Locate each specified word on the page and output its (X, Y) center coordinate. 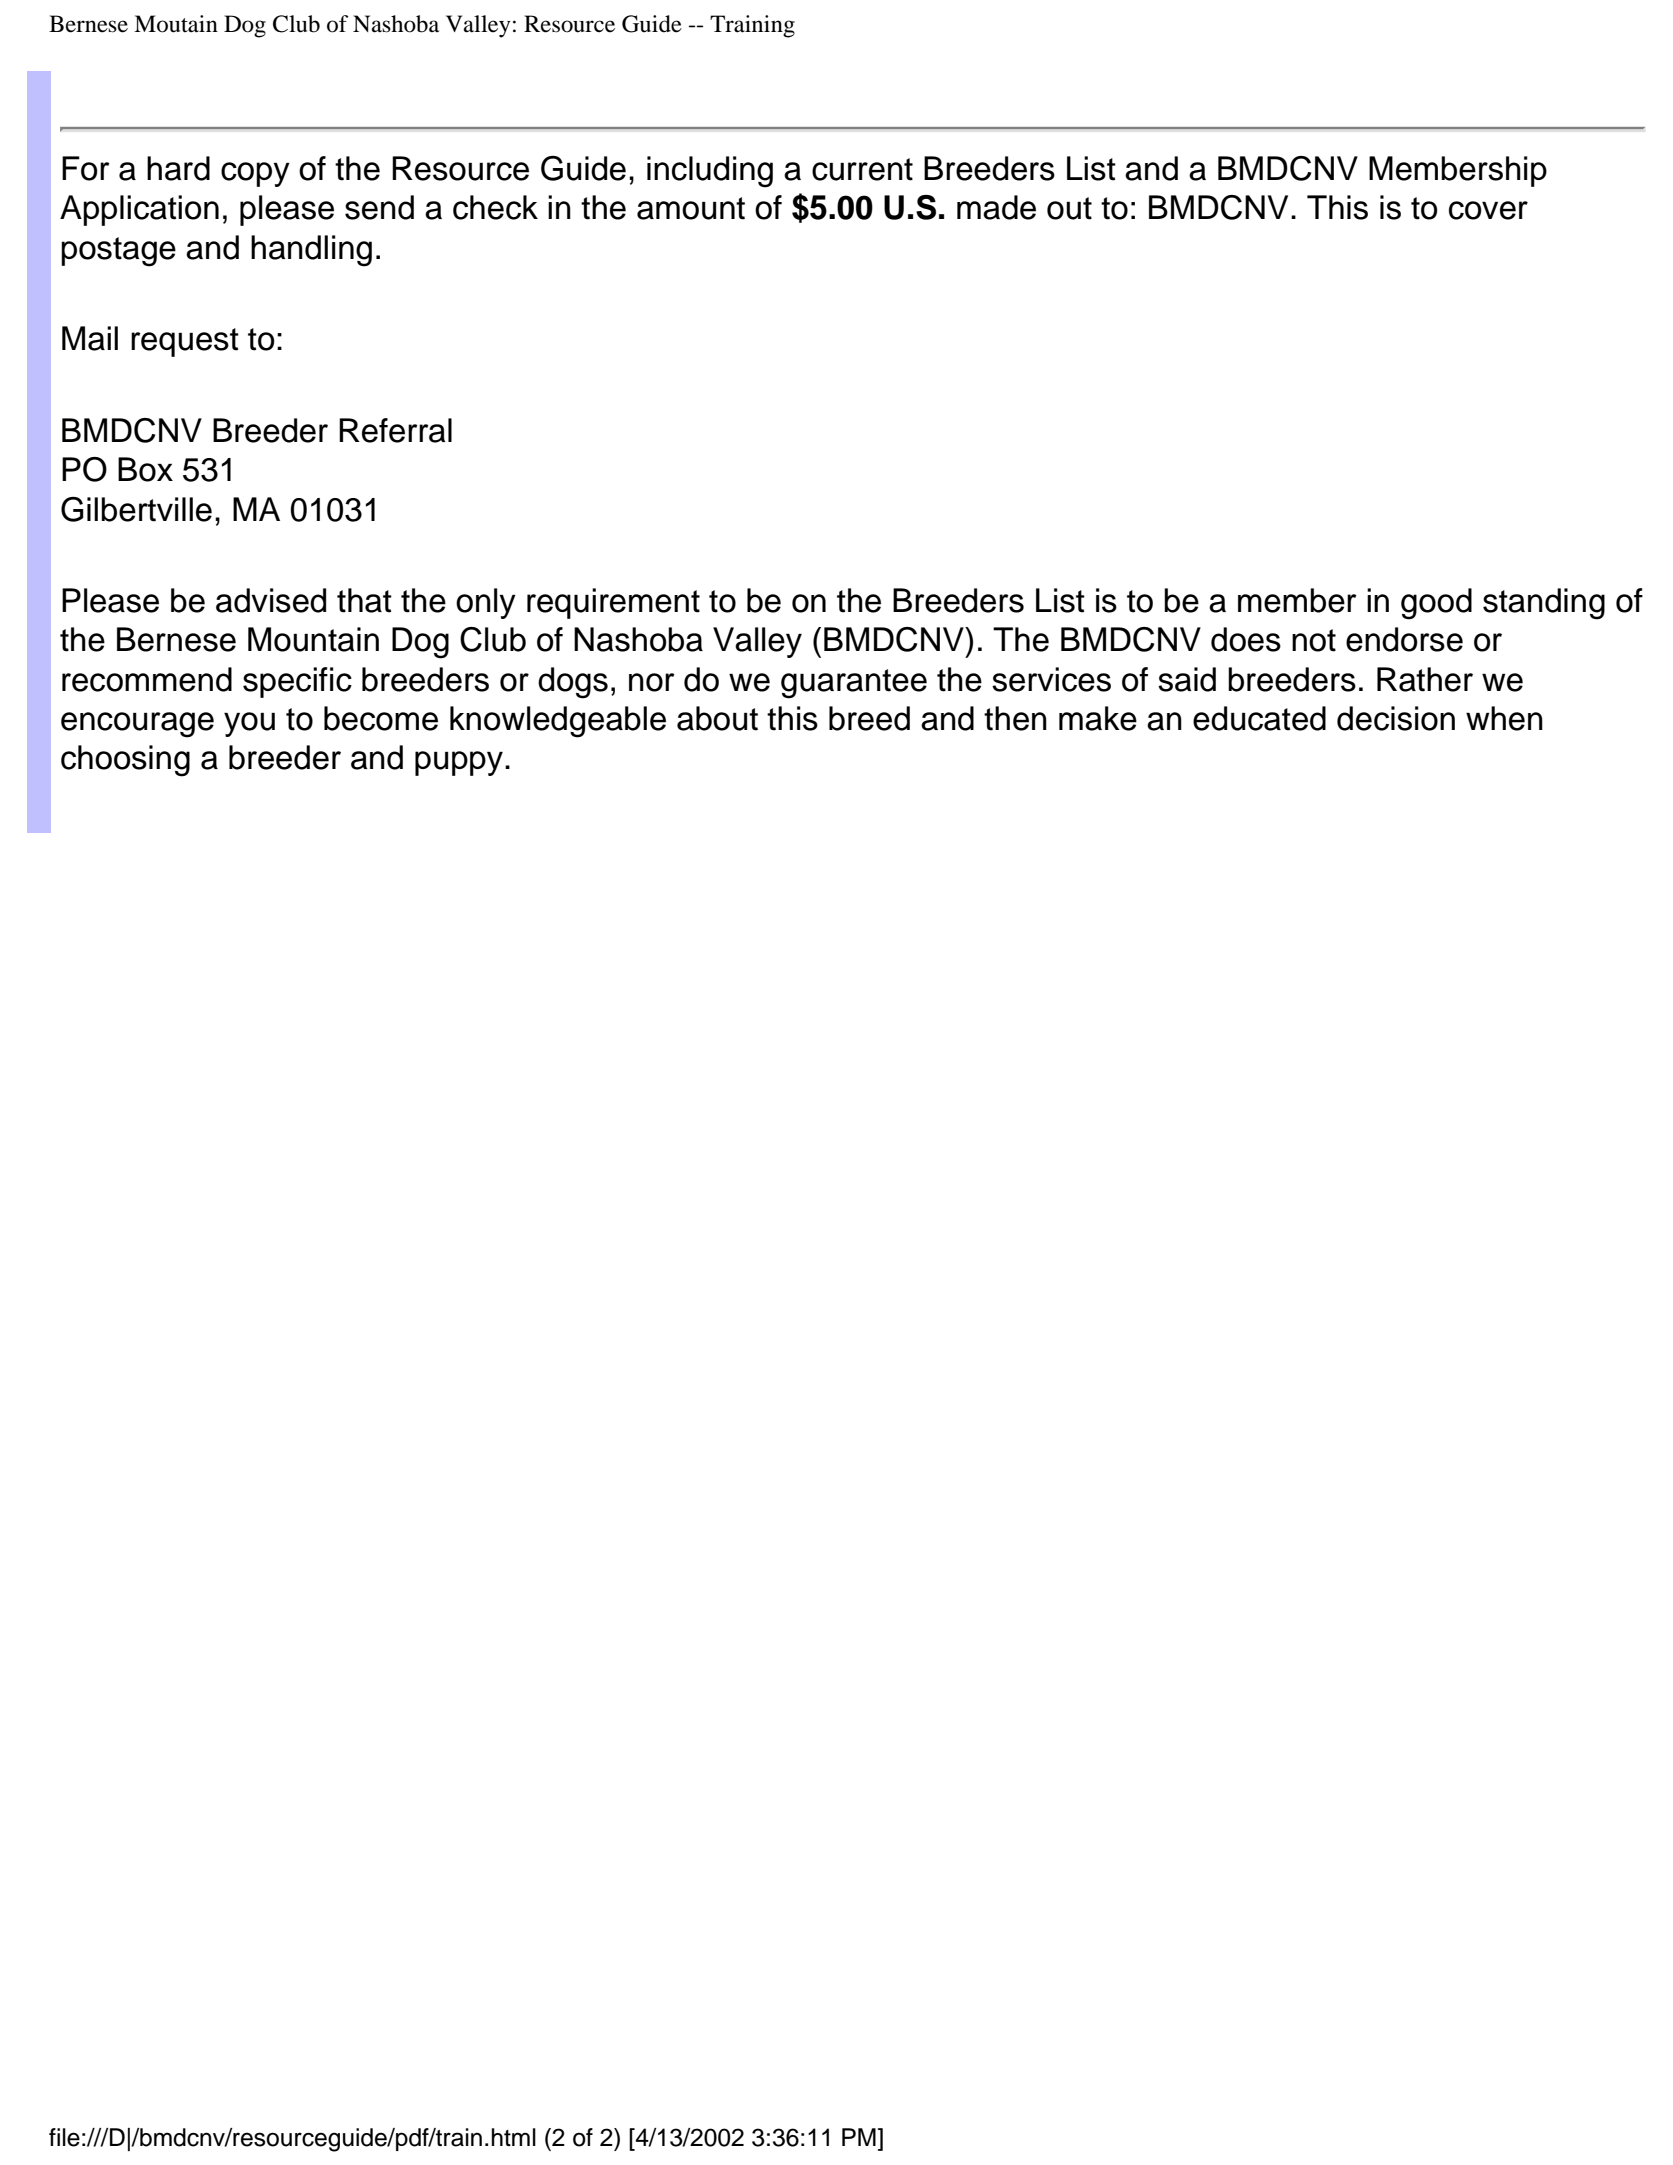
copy (255, 174)
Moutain (176, 24)
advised (271, 600)
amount (691, 208)
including (710, 172)
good (1436, 604)
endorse (1404, 639)
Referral (395, 430)
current (862, 169)
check (495, 207)
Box (145, 469)
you (249, 724)
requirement (613, 603)
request (185, 342)
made (996, 207)
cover (1488, 210)
